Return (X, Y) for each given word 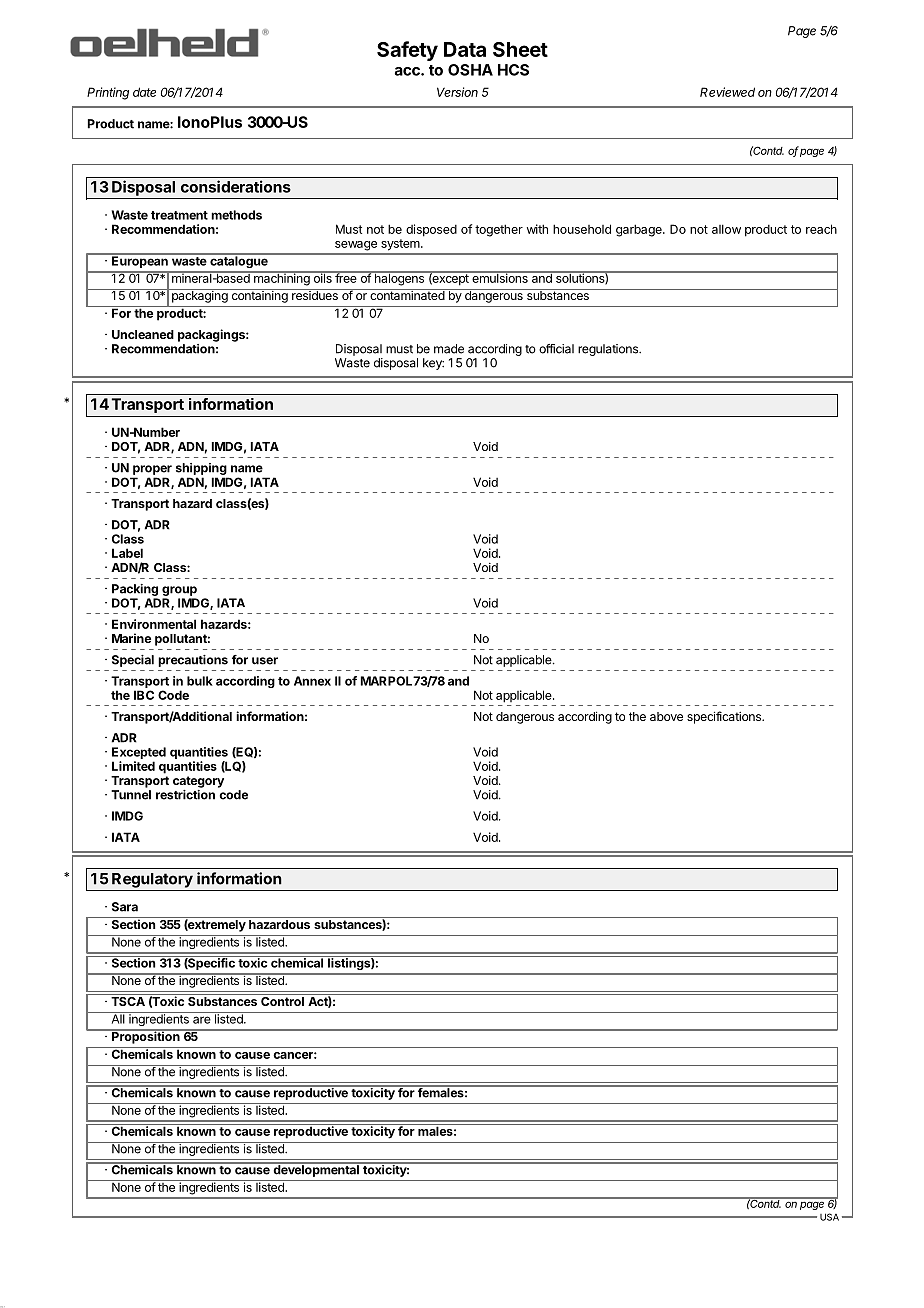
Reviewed (727, 92)
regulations (609, 350)
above (666, 716)
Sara (125, 907)
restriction (185, 795)
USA (829, 1217)
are (202, 1020)
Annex (312, 681)
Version (457, 92)
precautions (193, 661)
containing (259, 296)
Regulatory (152, 880)
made (449, 349)
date (144, 92)
